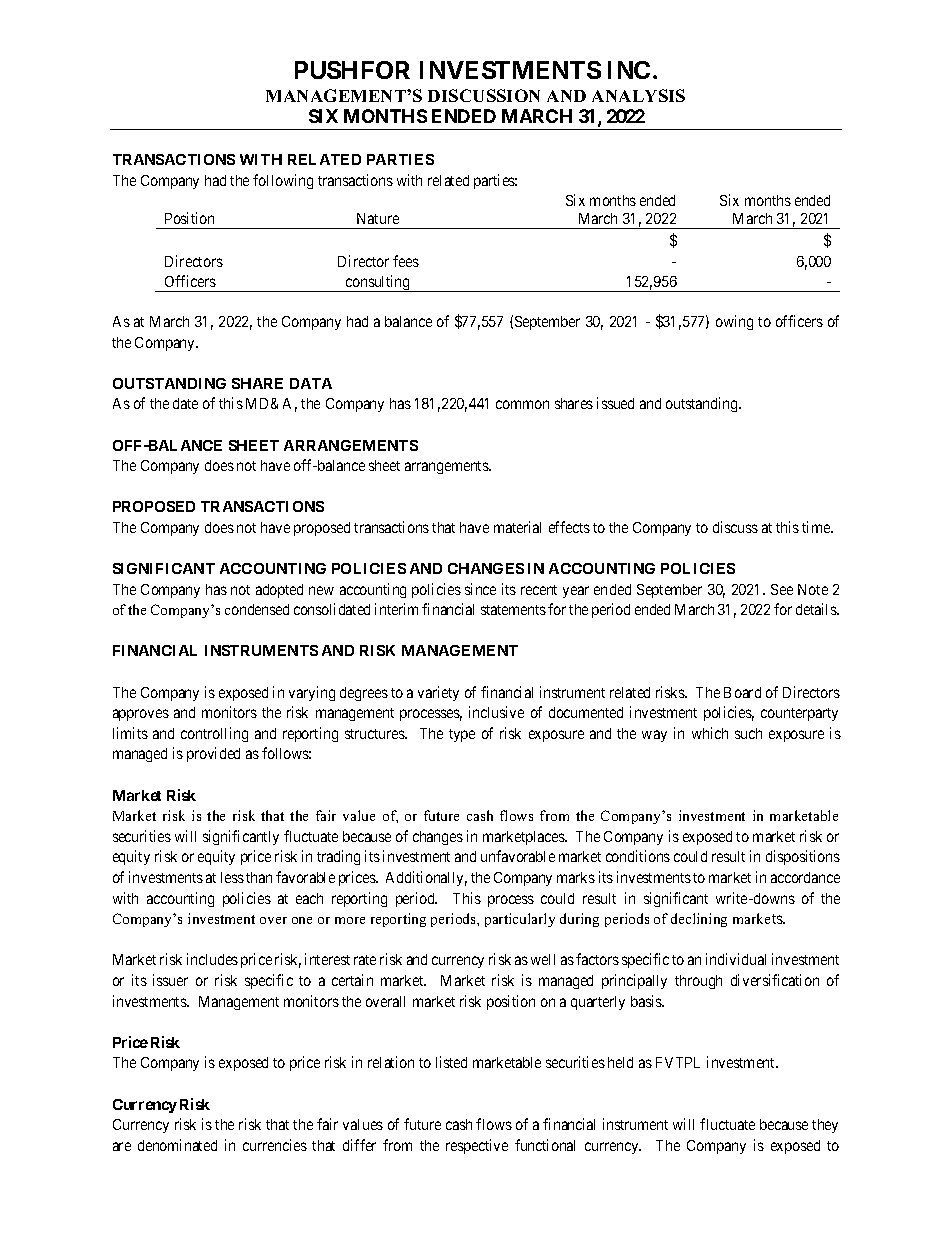 The image size is (952, 1233). I want to click on DATA, so click(311, 383).
